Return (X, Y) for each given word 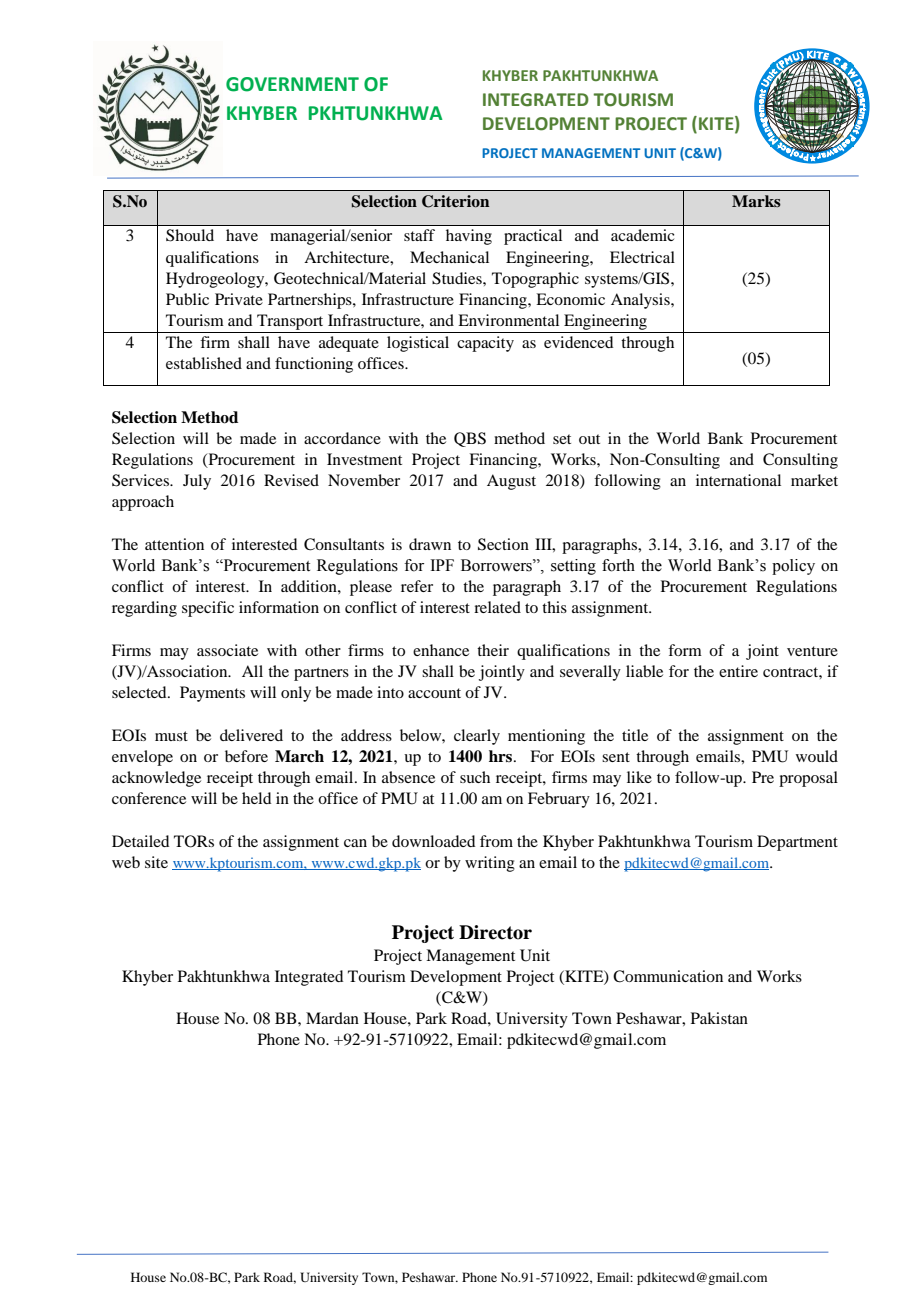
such (475, 777)
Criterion (455, 201)
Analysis (641, 301)
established (204, 363)
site (156, 862)
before (246, 756)
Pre (763, 777)
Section (503, 544)
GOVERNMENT (292, 84)
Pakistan (719, 1018)
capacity (485, 344)
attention (174, 544)
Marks (756, 201)
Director (495, 932)
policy (793, 567)
